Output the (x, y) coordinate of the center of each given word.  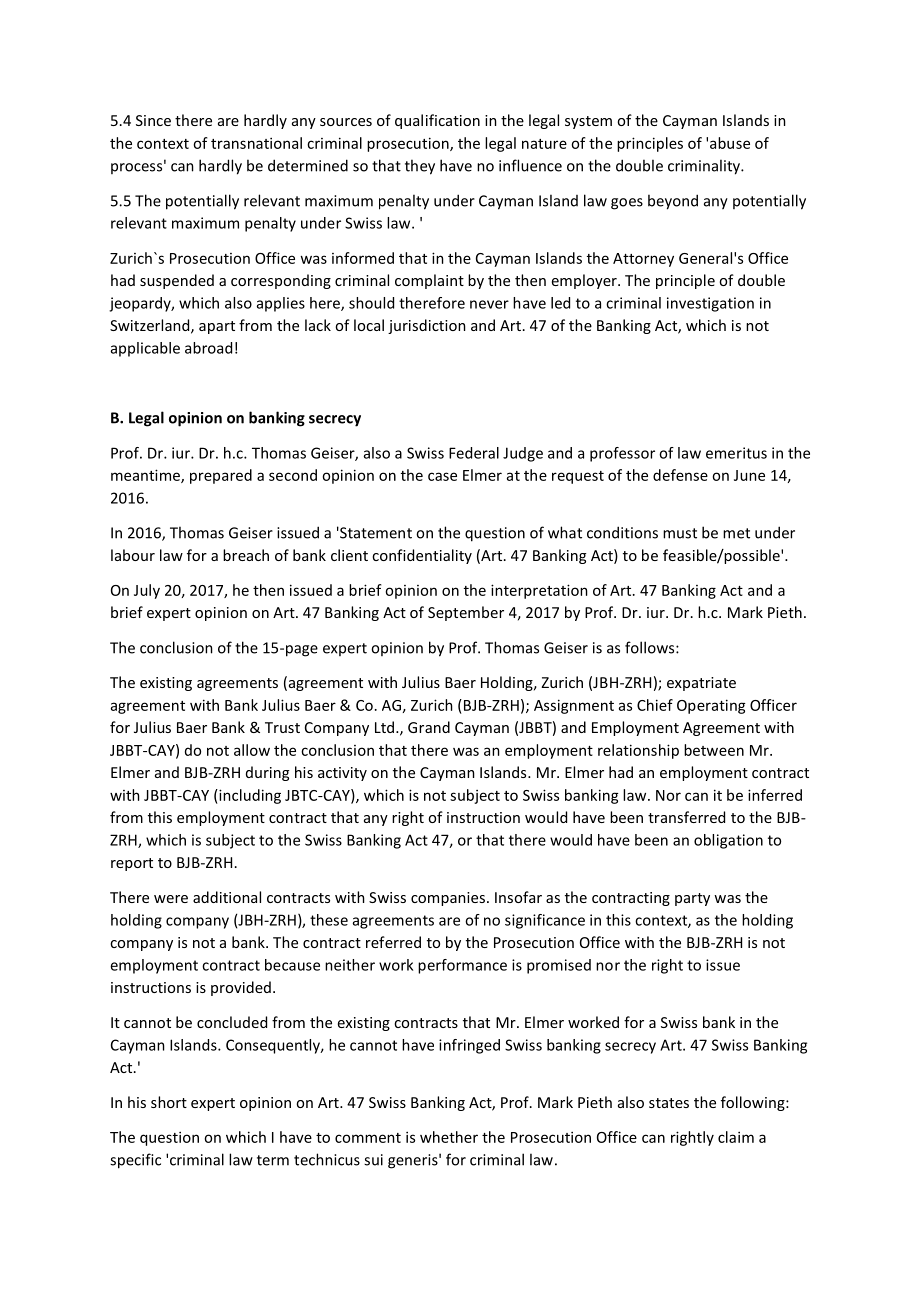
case (442, 476)
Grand (429, 727)
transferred (686, 817)
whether (449, 1137)
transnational (256, 143)
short (169, 1102)
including (249, 796)
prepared (221, 476)
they (420, 167)
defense (680, 475)
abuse (730, 143)
